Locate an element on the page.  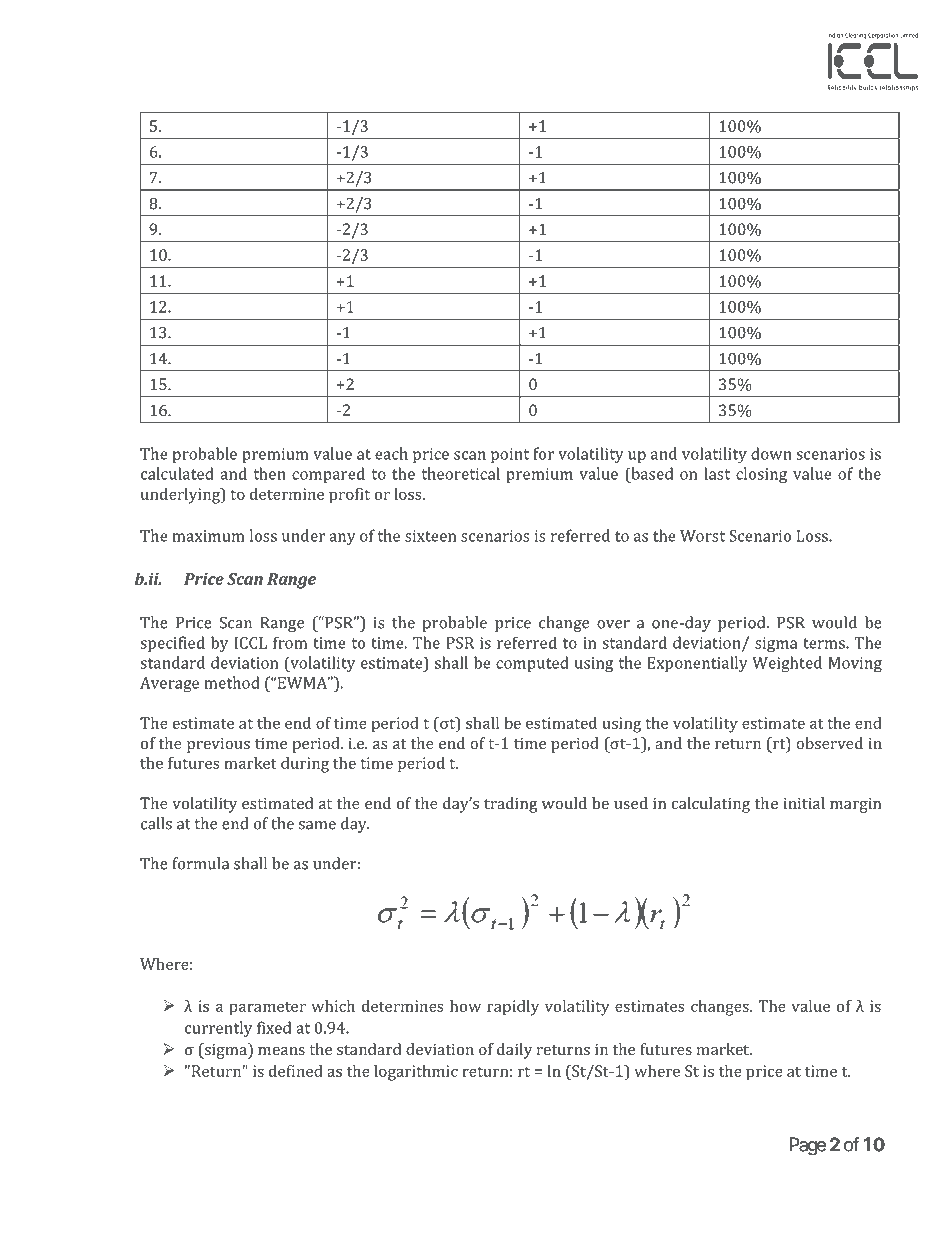
daily is located at coordinates (514, 1051).
